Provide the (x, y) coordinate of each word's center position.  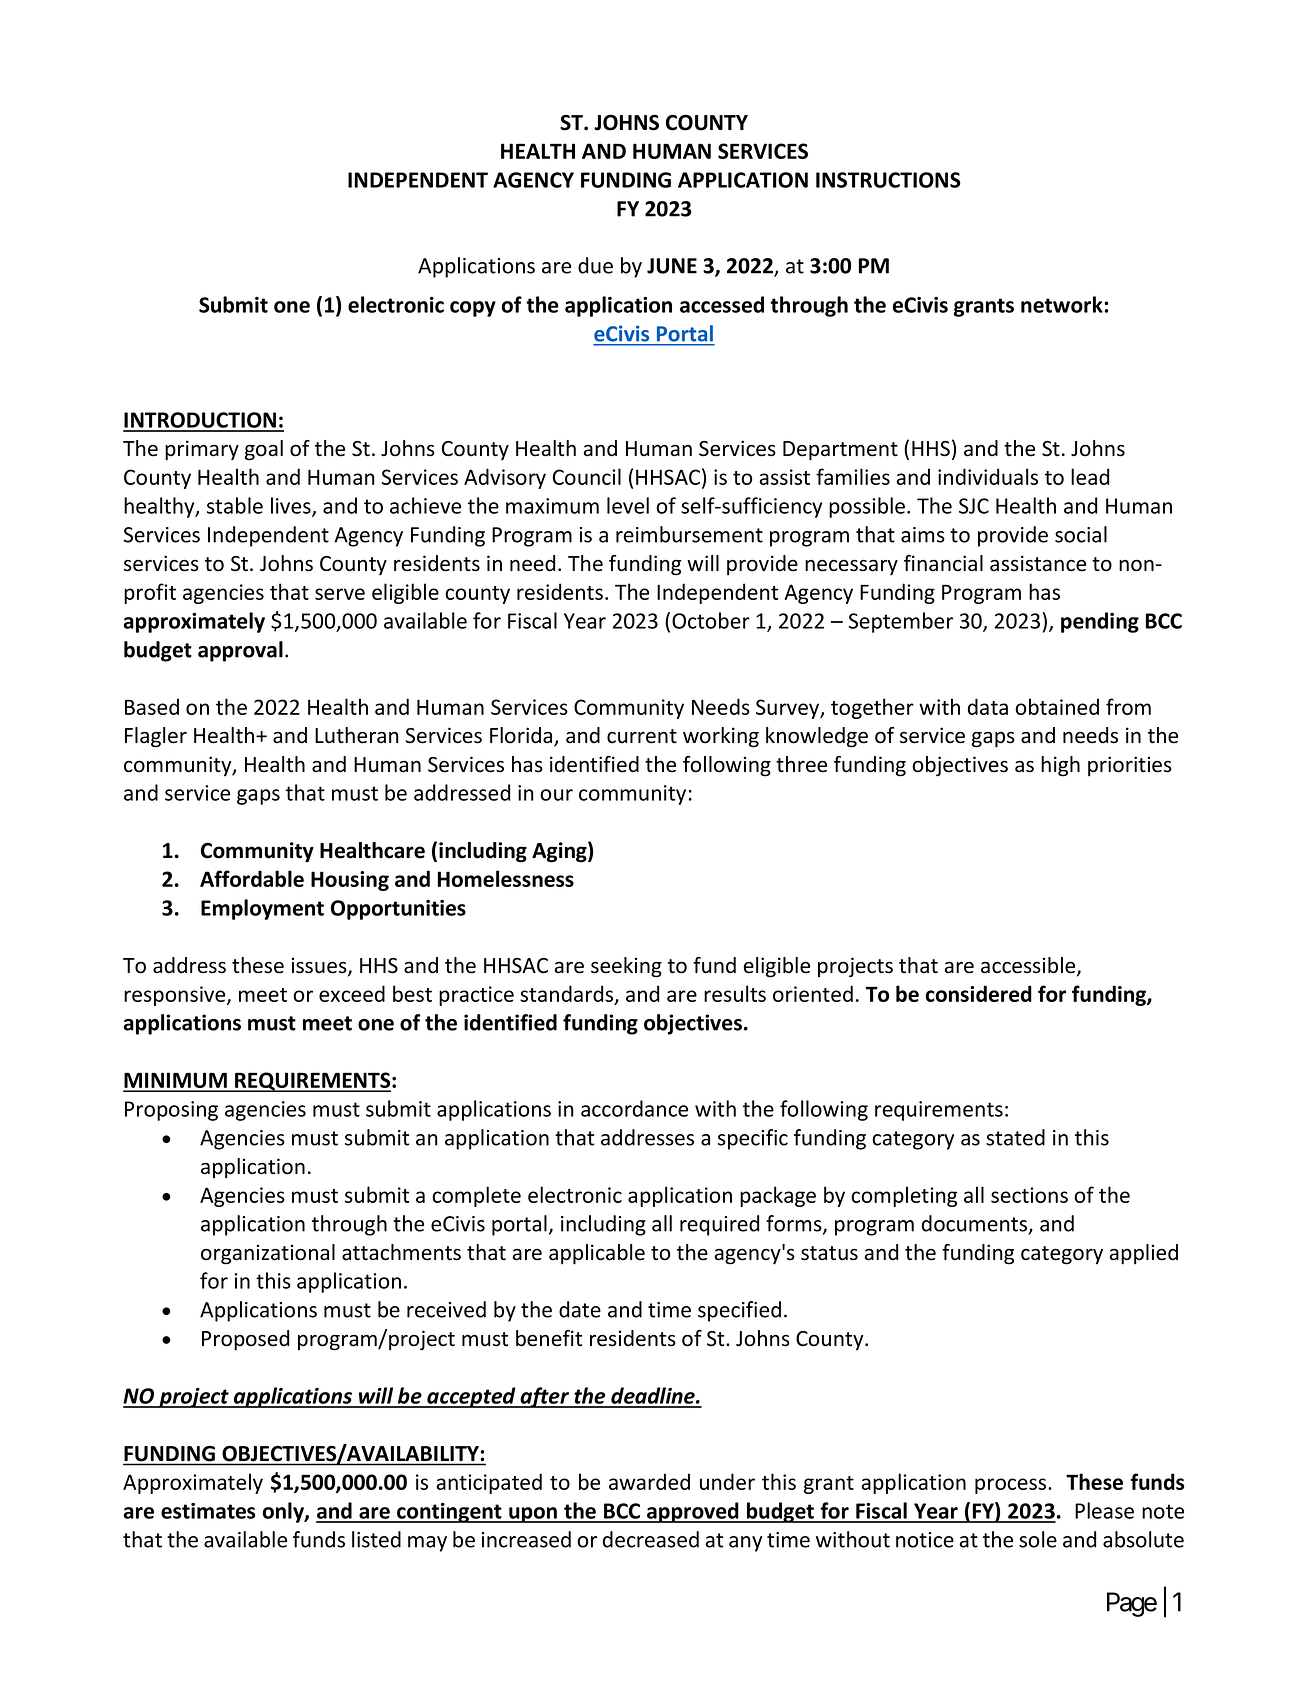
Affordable (252, 878)
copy (473, 309)
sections (1029, 1195)
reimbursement (689, 534)
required (719, 1225)
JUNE (672, 266)
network (1063, 304)
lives (292, 506)
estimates (208, 1511)
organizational (268, 1254)
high (1060, 766)
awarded (649, 1481)
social (1081, 534)
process (1012, 1486)
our (556, 795)
